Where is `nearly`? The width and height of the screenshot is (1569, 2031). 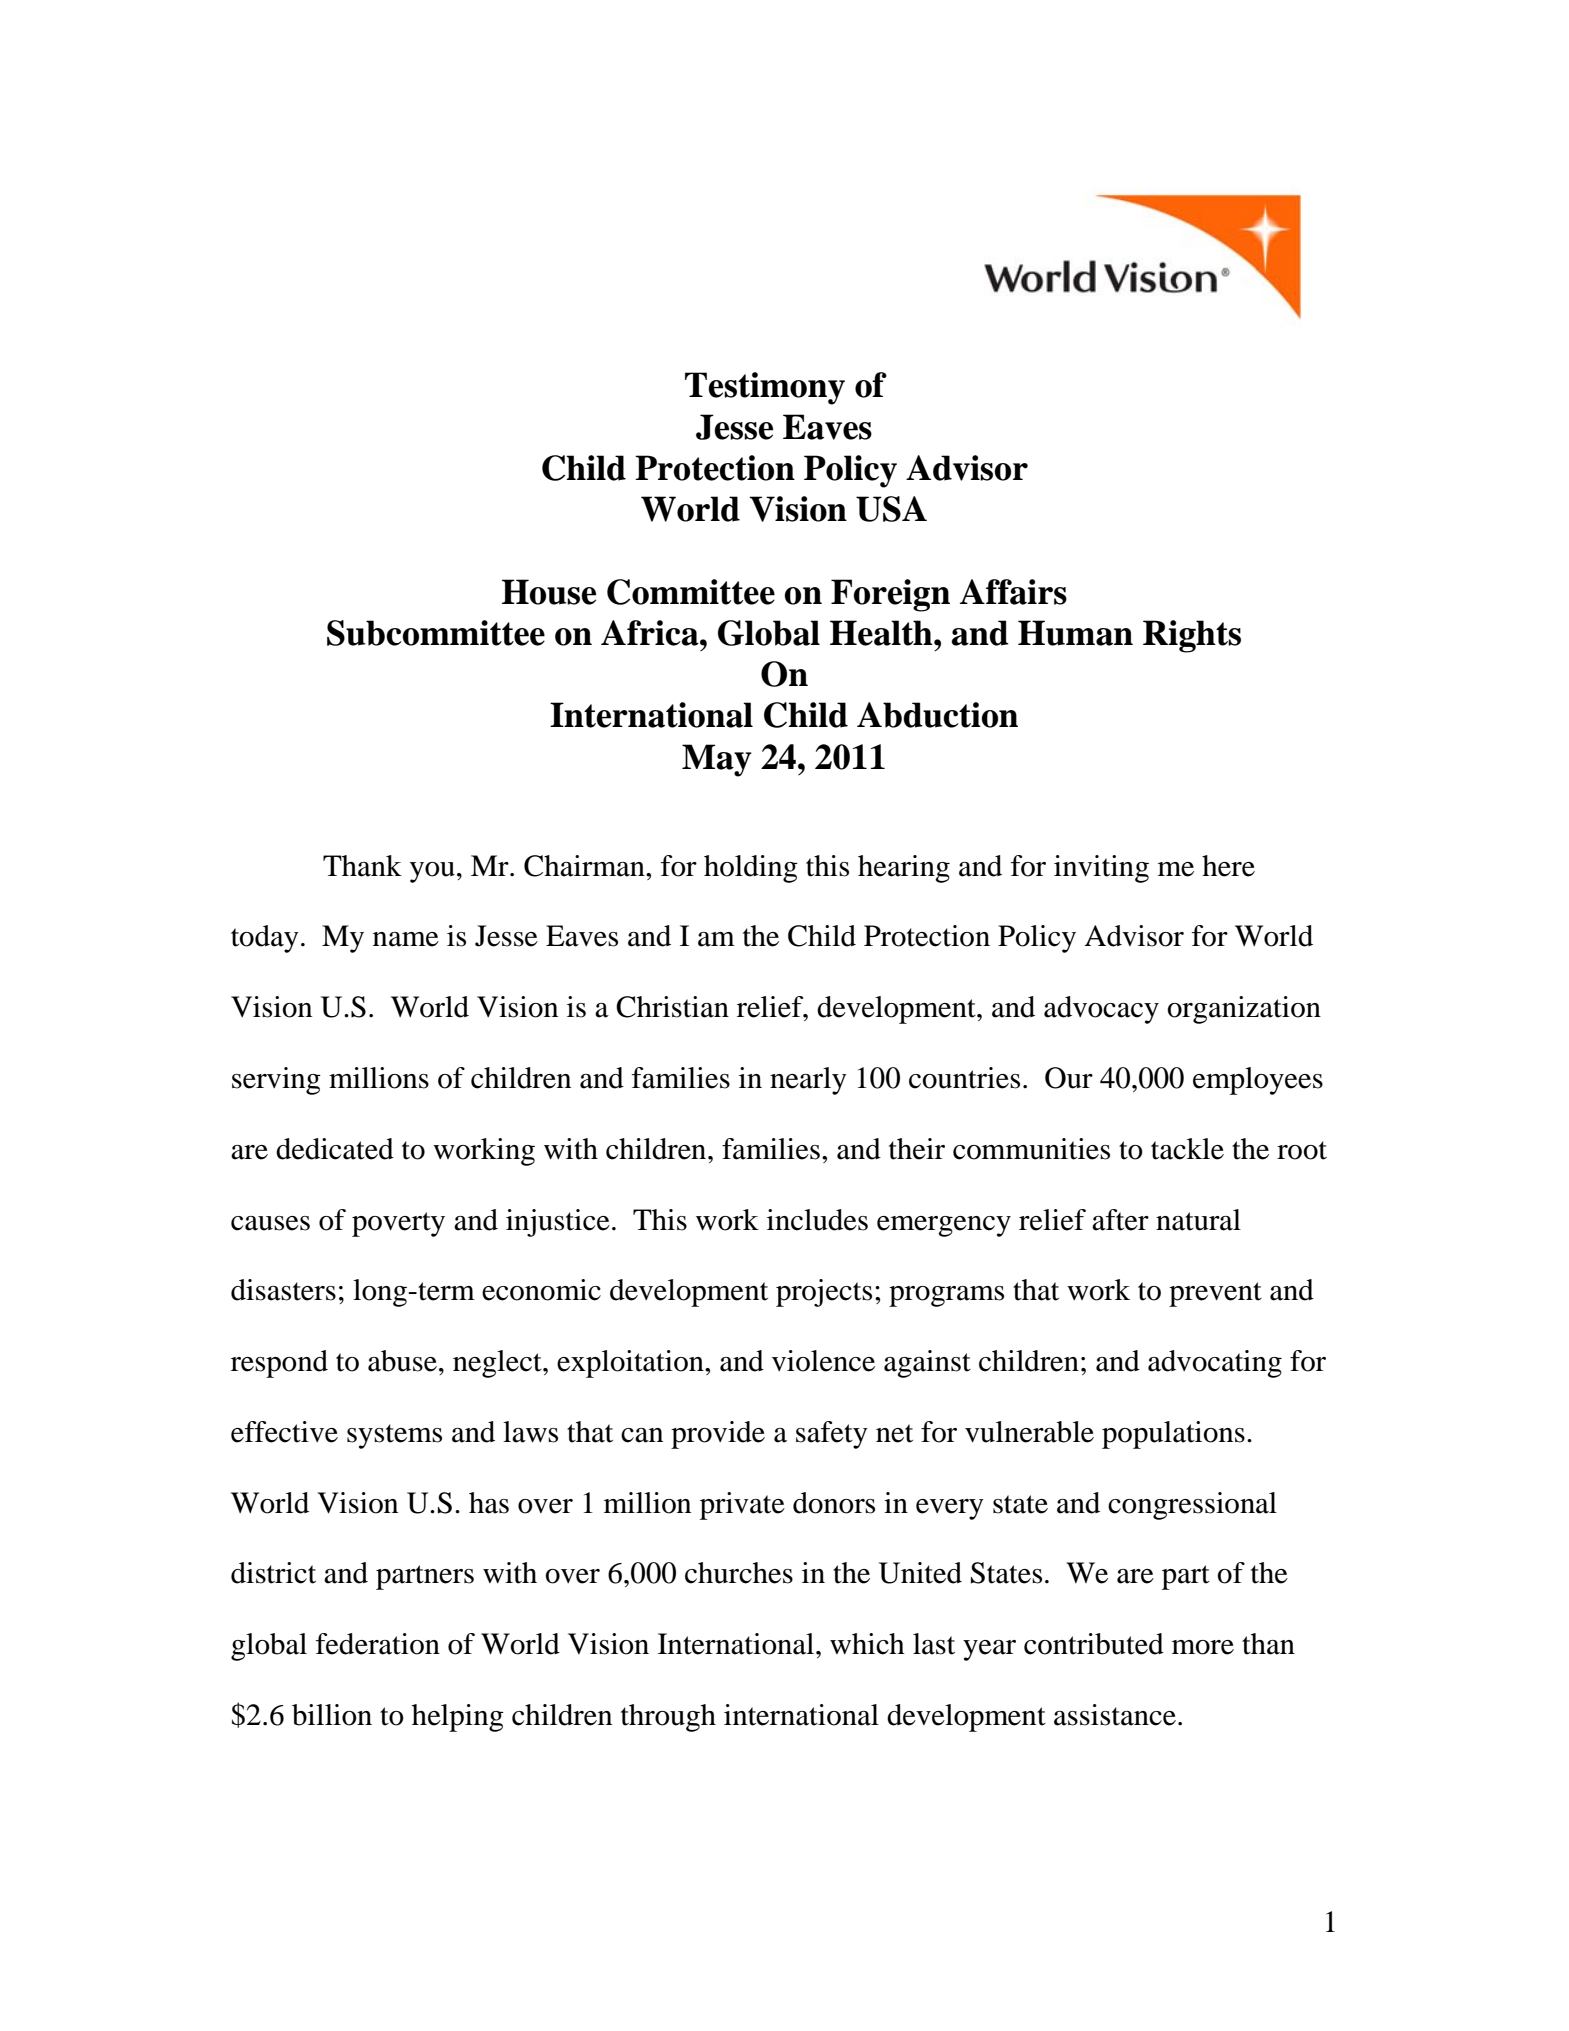 nearly is located at coordinates (808, 1081).
